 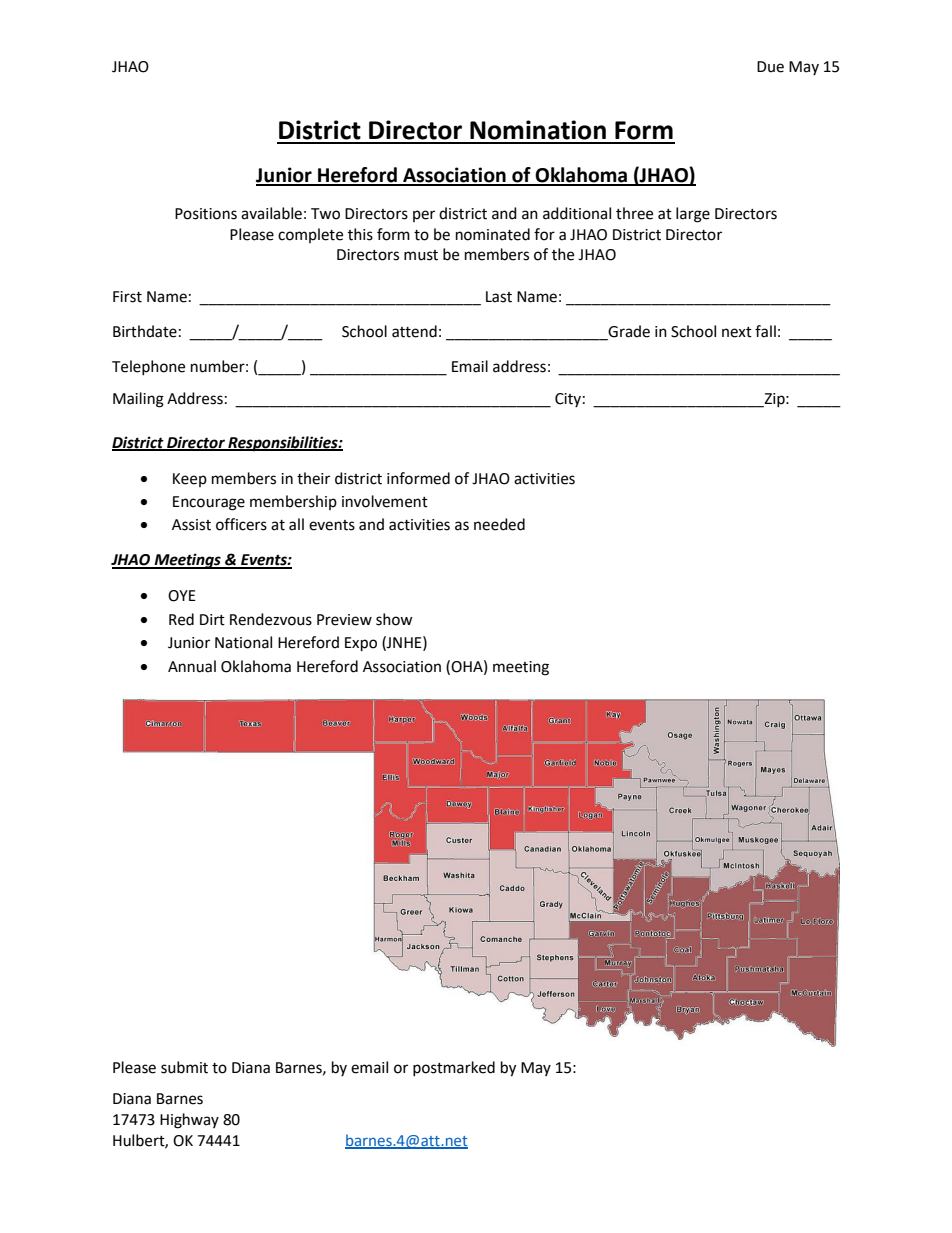 What do you see at coordinates (770, 67) in the screenshot?
I see `Due` at bounding box center [770, 67].
